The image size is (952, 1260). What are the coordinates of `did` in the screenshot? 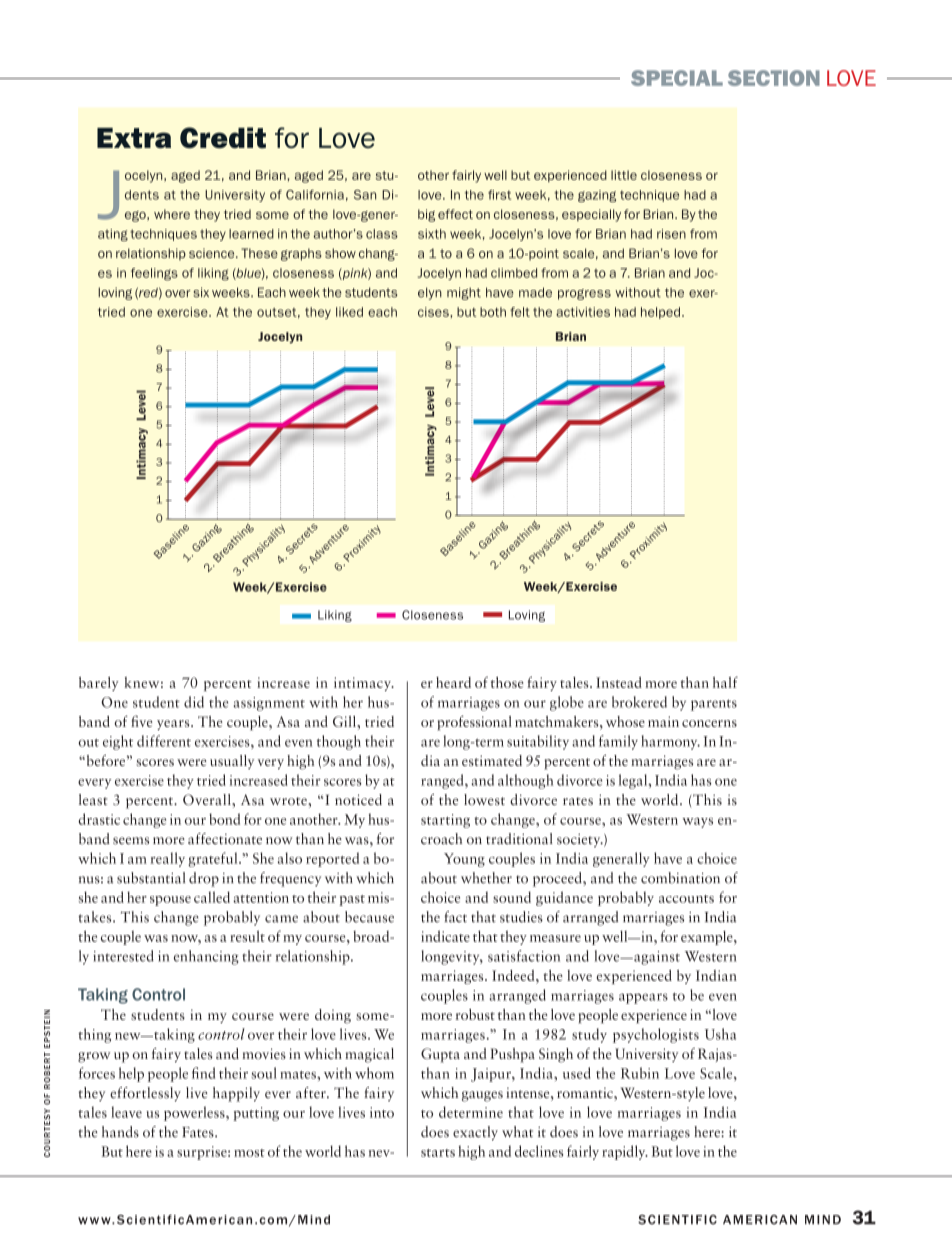 It's located at (194, 702).
